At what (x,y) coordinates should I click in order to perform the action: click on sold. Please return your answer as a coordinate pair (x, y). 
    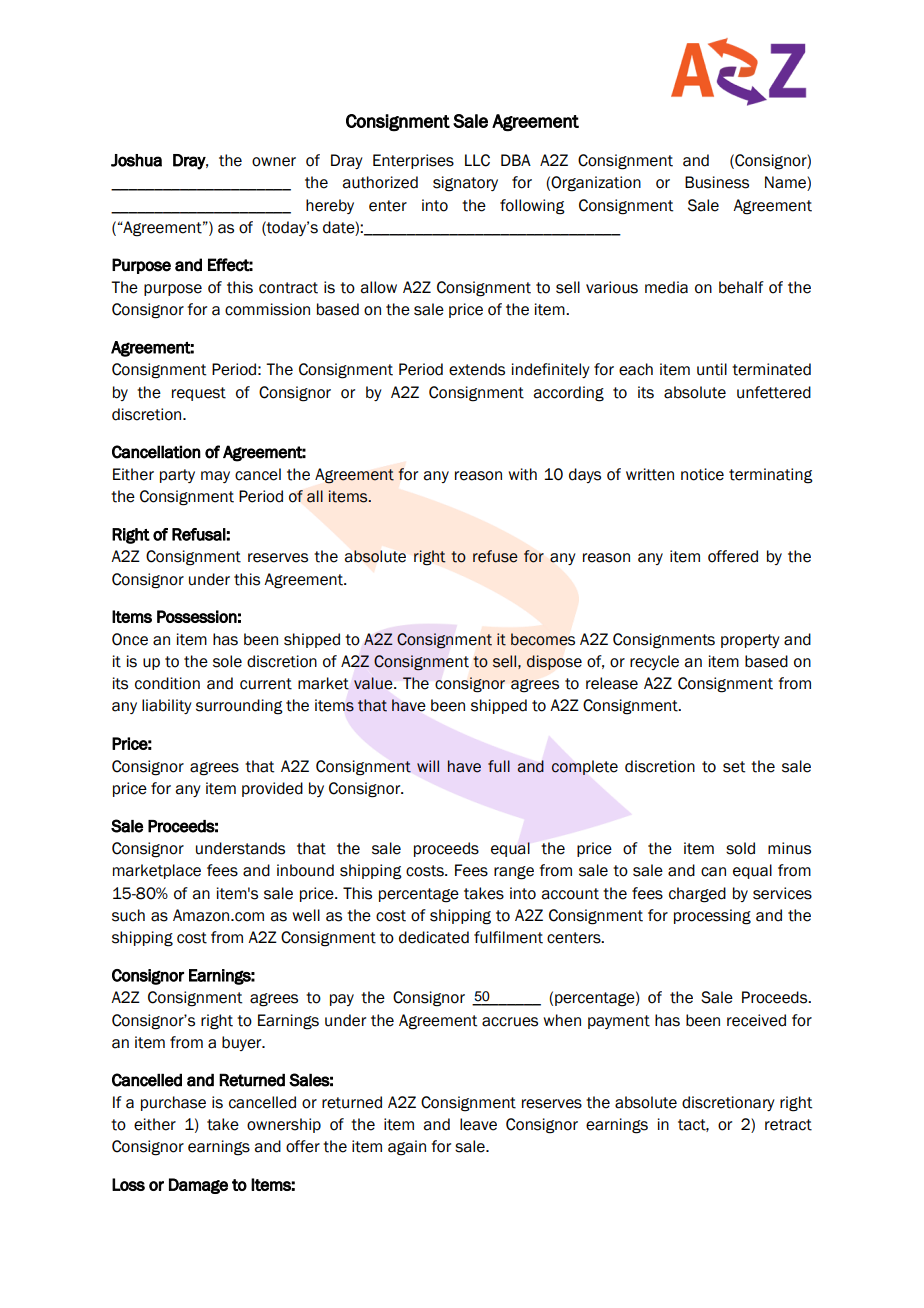
    Looking at the image, I should click on (740, 848).
